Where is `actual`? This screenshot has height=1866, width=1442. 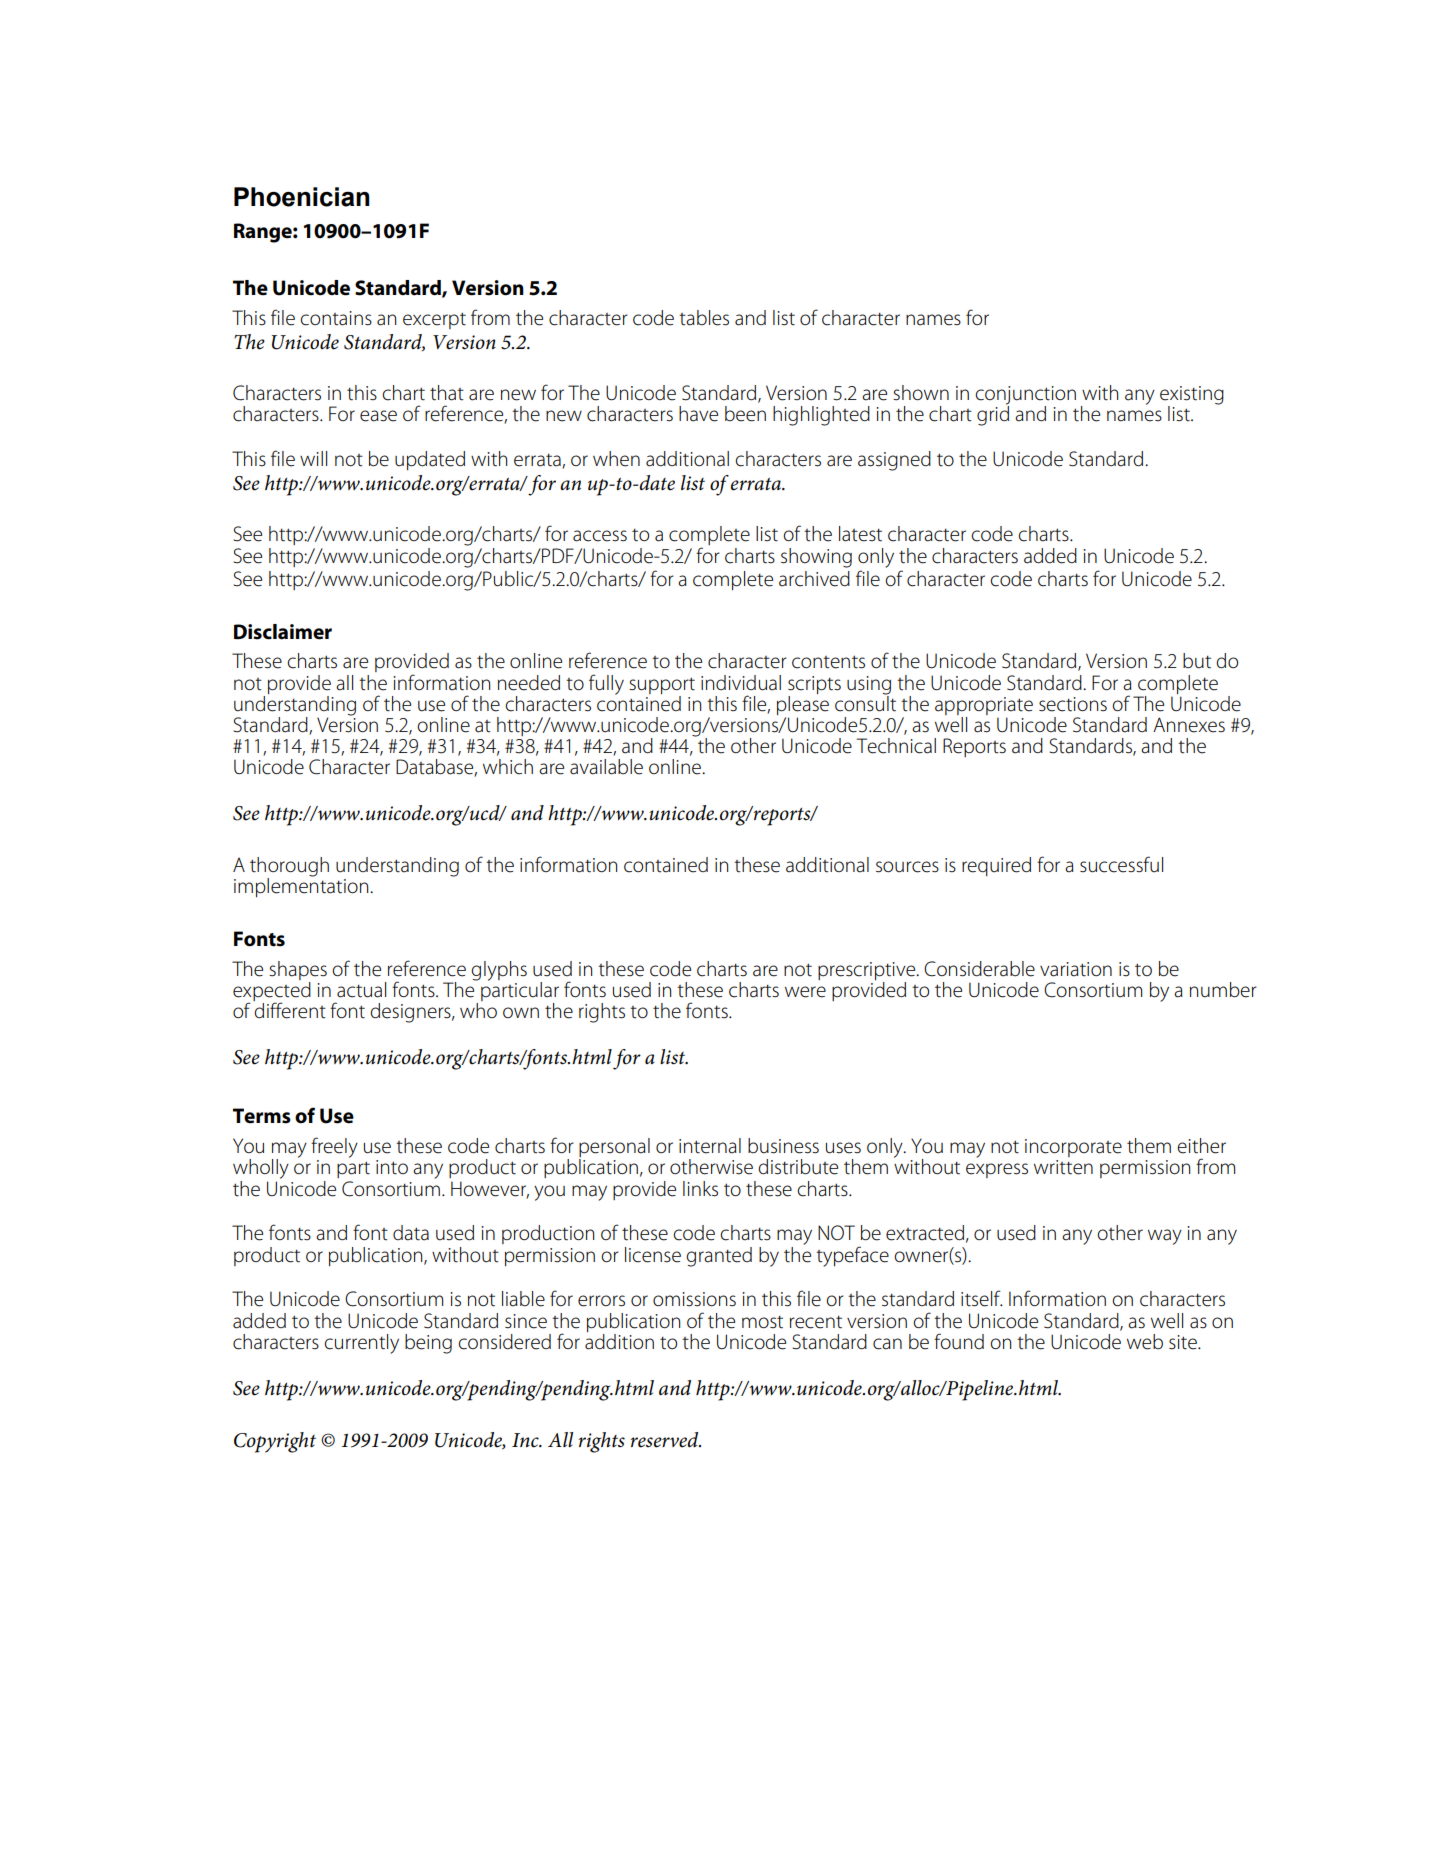
actual is located at coordinates (361, 990).
